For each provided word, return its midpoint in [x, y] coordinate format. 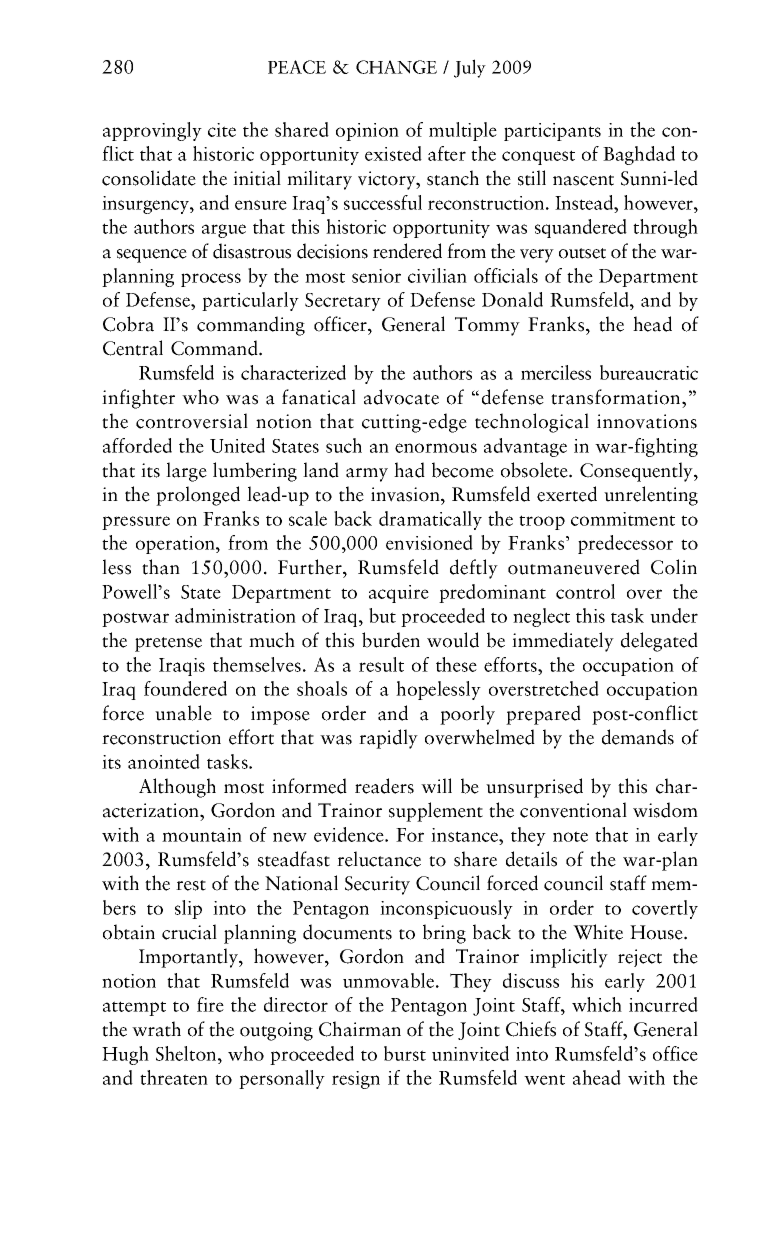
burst [405, 1053]
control [585, 591]
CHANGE [396, 67]
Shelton [187, 1053]
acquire [399, 594]
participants [552, 132]
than [161, 567]
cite [222, 130]
